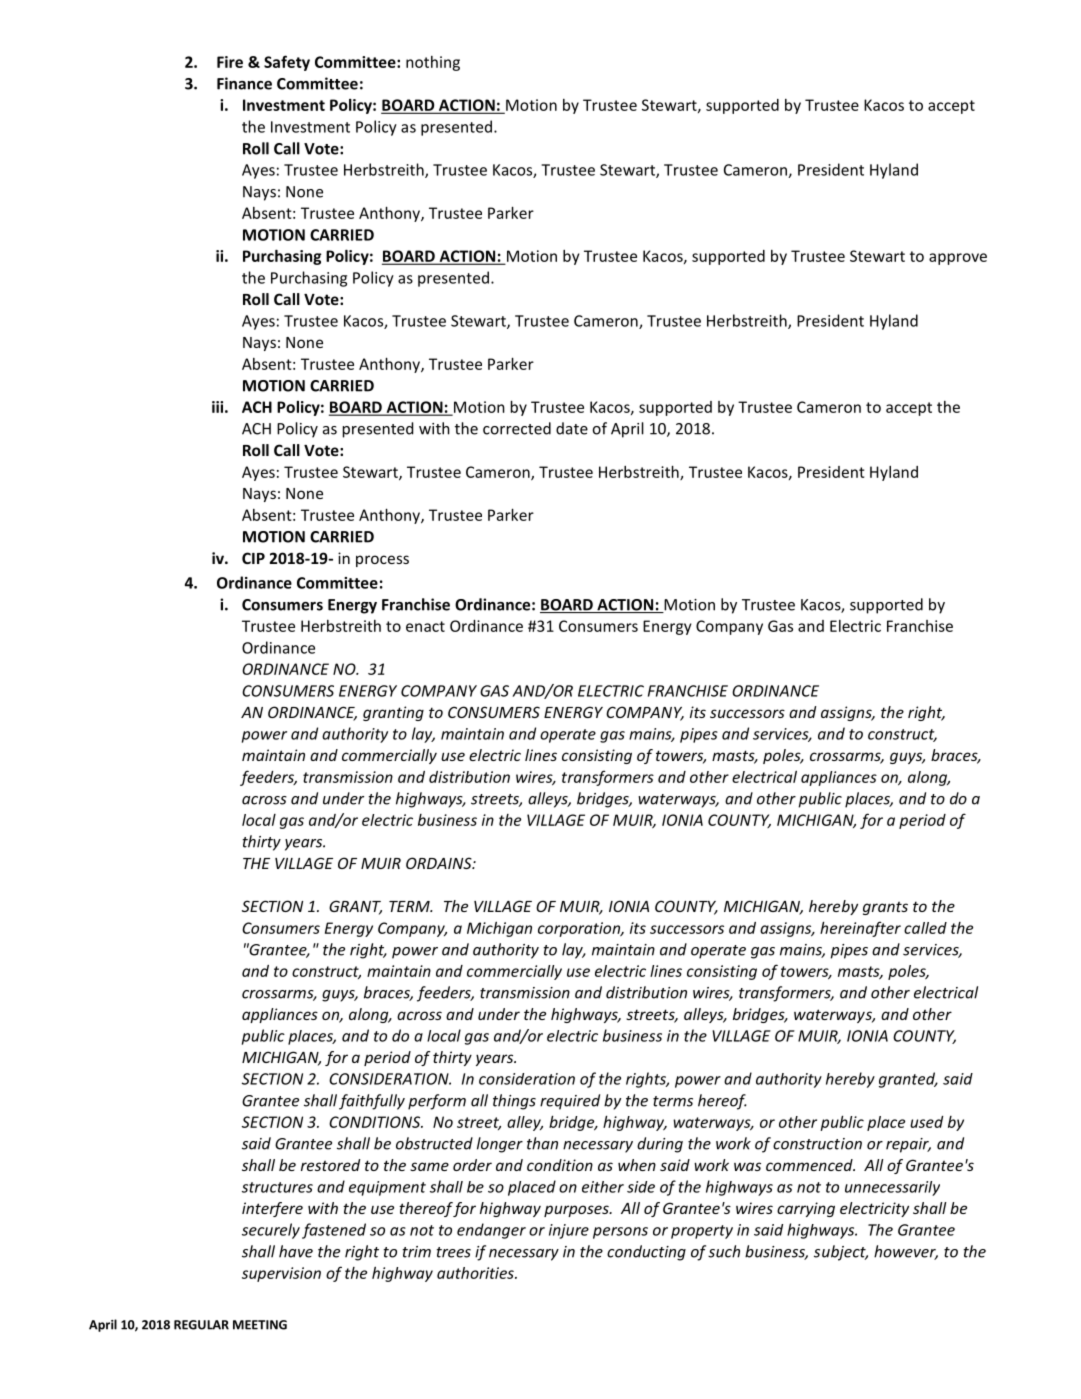  What do you see at coordinates (287, 63) in the image?
I see `Safety` at bounding box center [287, 63].
